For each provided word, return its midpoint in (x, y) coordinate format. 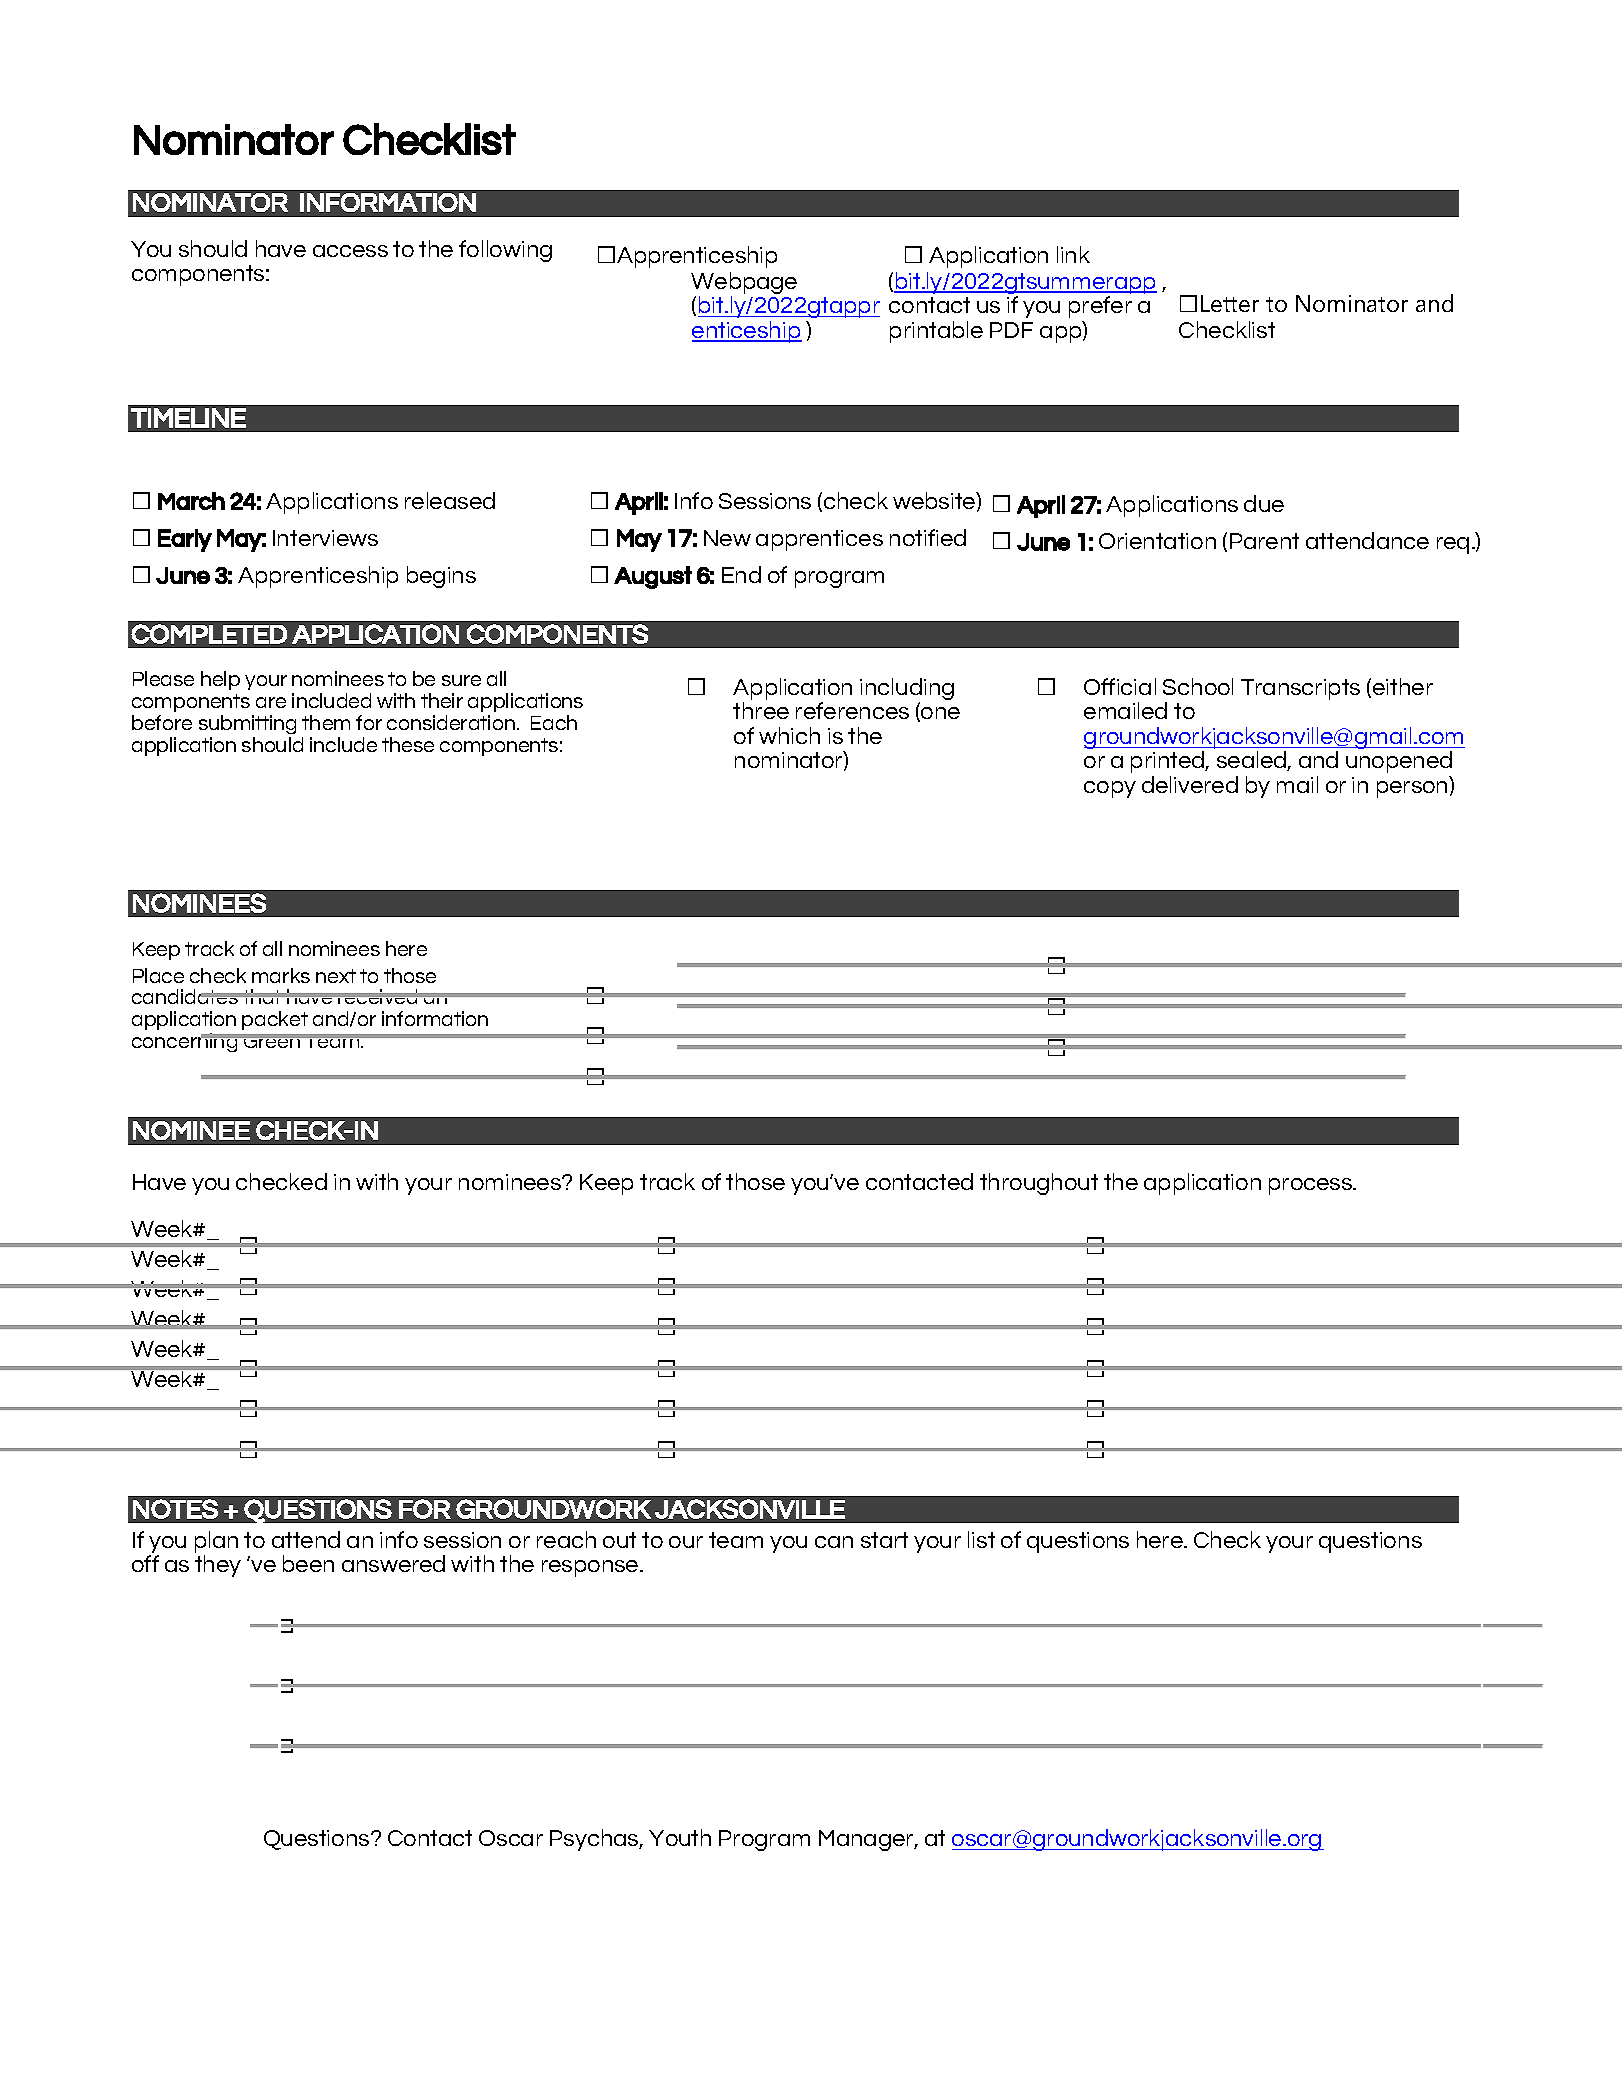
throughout (1039, 1184)
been (308, 1563)
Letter (1230, 303)
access (350, 251)
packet (275, 1020)
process (1312, 1186)
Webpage (744, 284)
